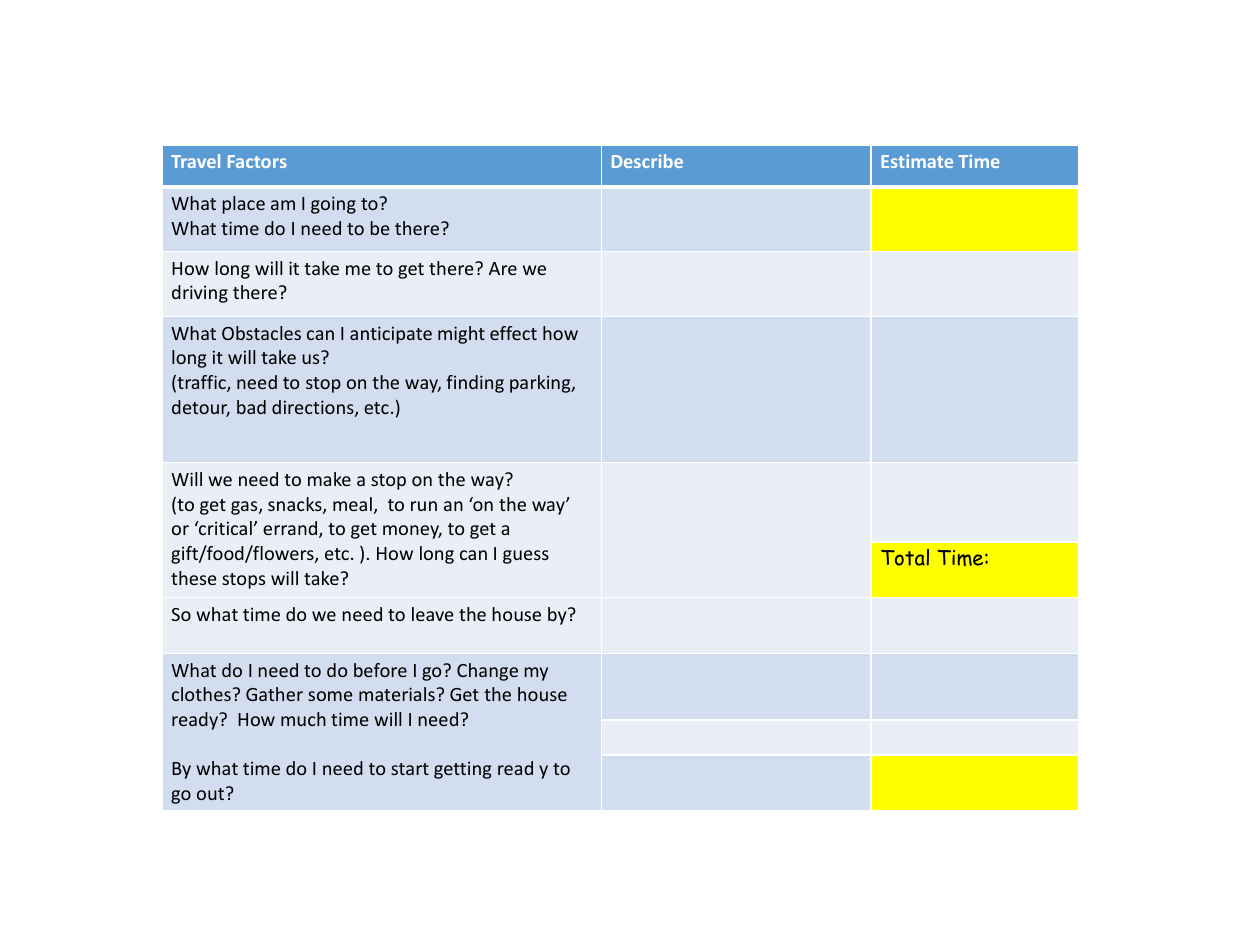  I want to click on finding, so click(475, 384).
